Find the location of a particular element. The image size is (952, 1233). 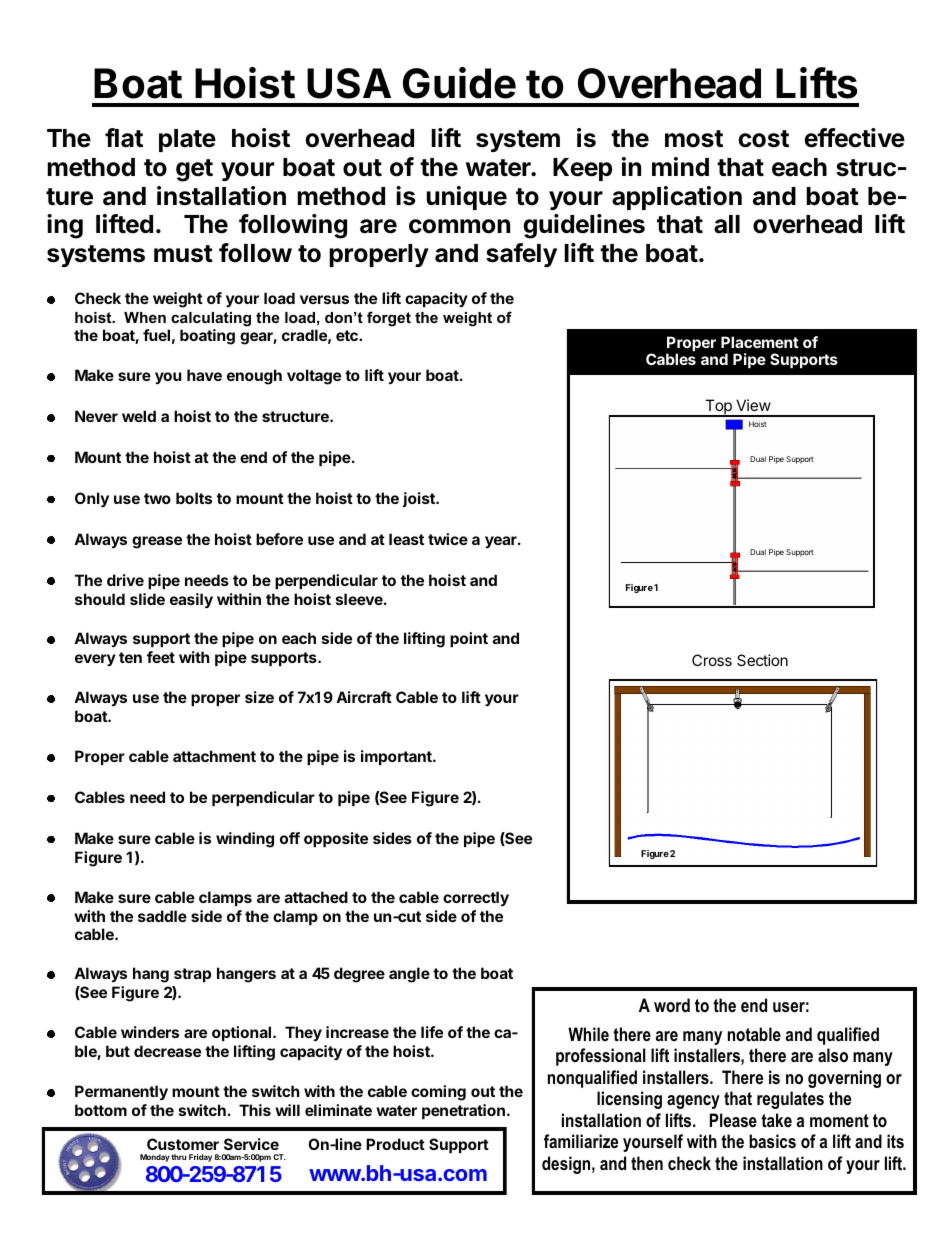

plate is located at coordinates (187, 140).
